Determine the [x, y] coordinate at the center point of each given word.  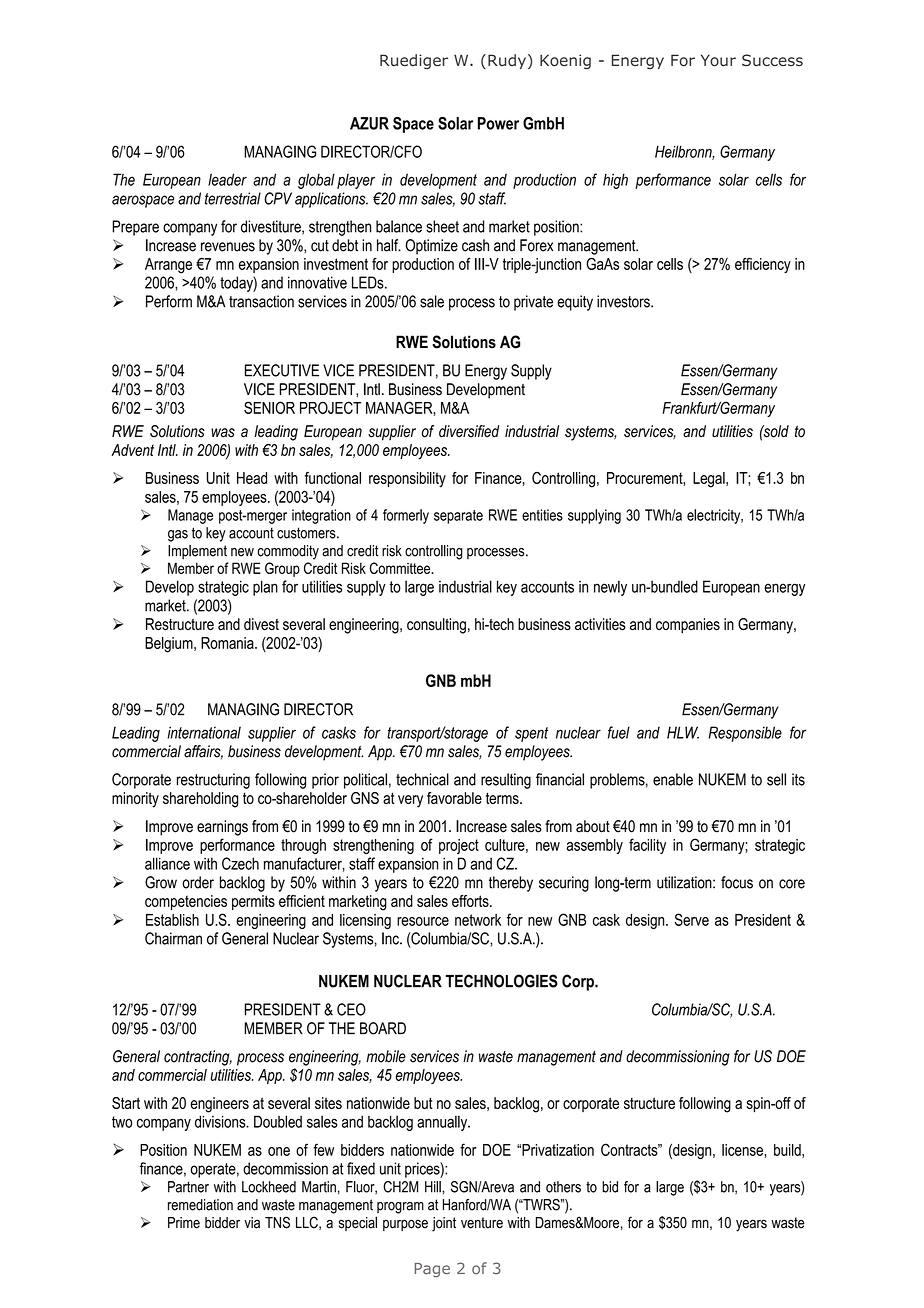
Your [718, 60]
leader [227, 179]
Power [498, 123]
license [743, 1150]
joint [444, 1224]
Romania [228, 643]
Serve [691, 919]
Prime [184, 1223]
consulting [436, 626]
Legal [710, 480]
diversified [469, 431]
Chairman [173, 938]
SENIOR [269, 407]
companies [688, 626]
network [478, 920]
